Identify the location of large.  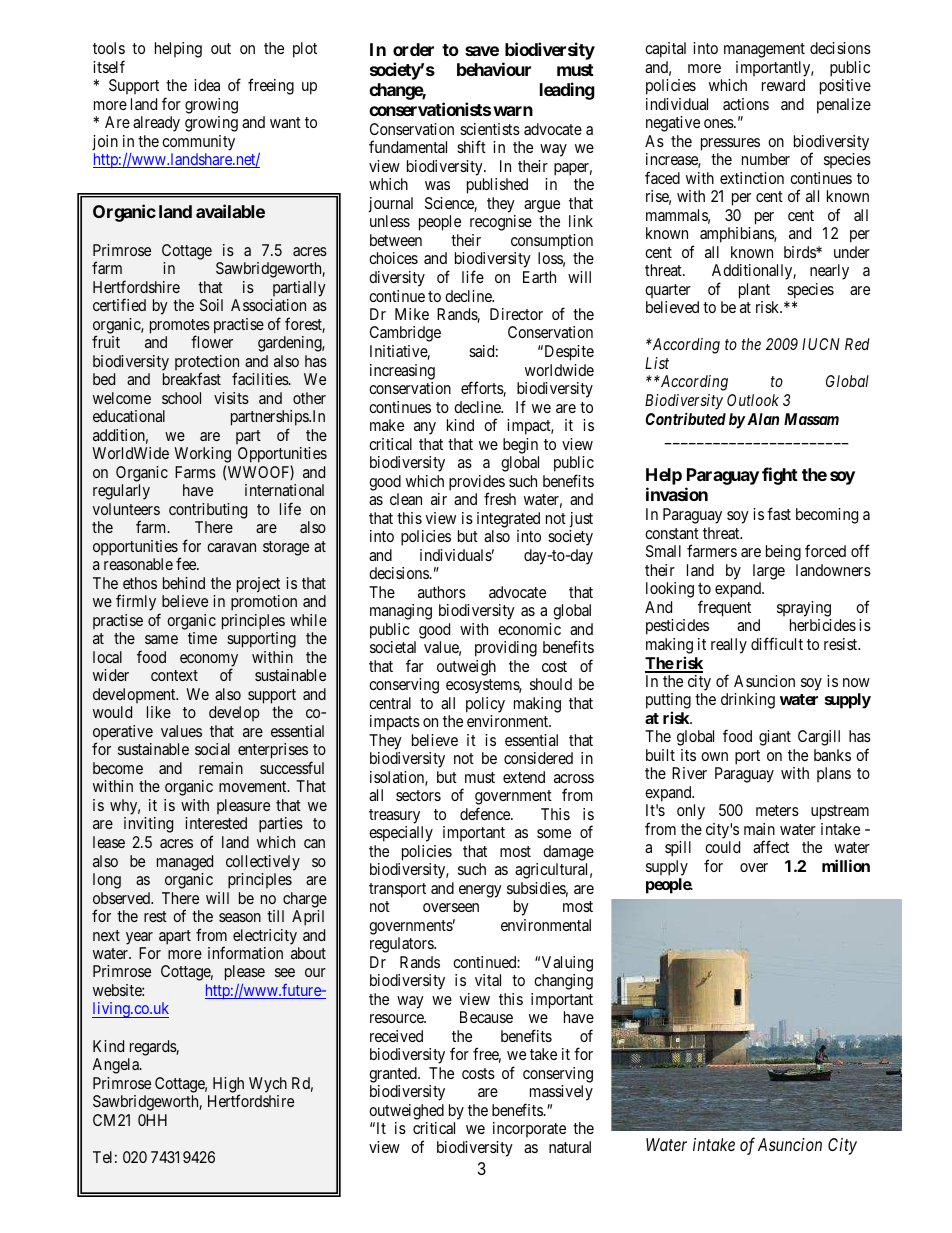
(769, 572).
